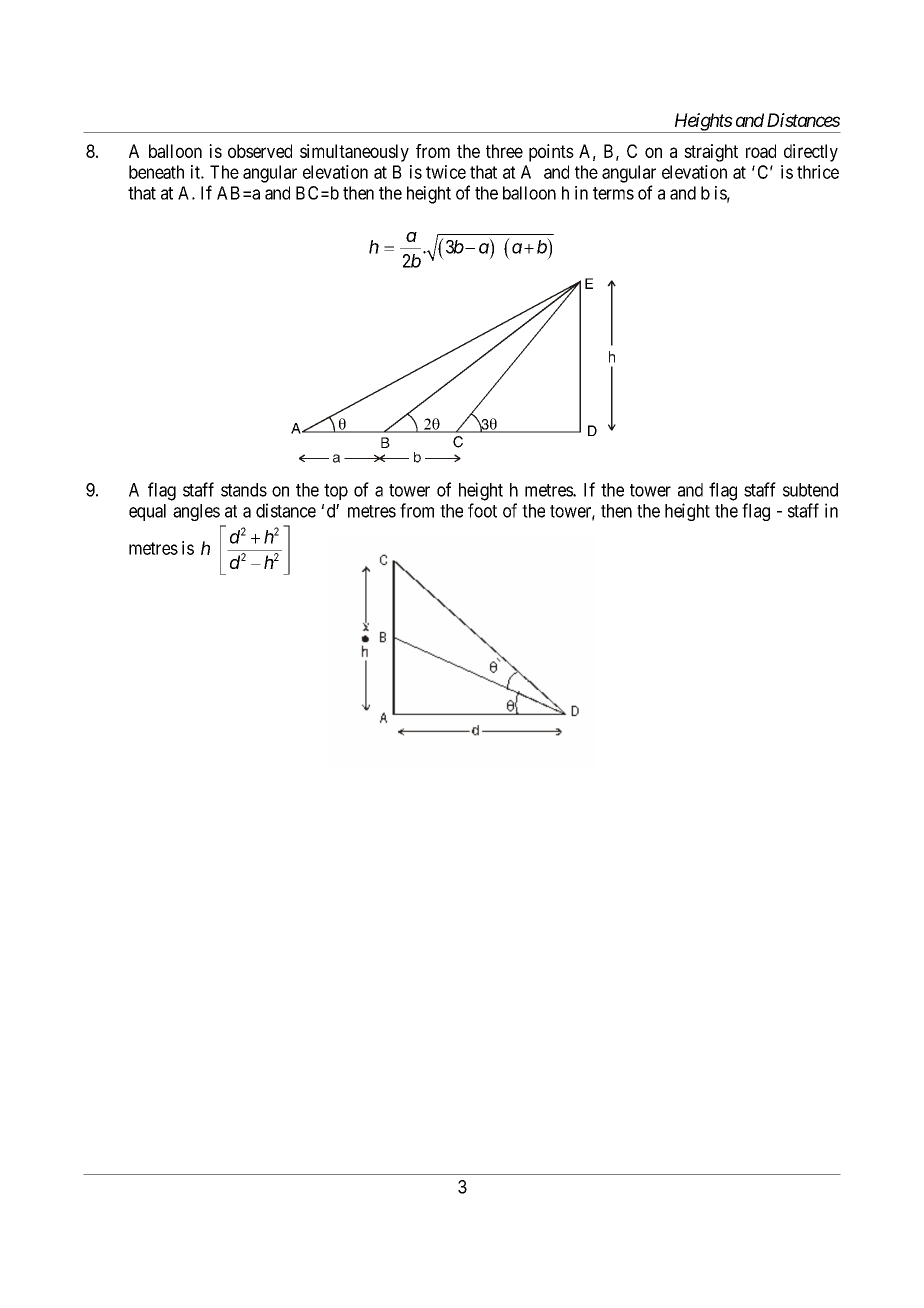  I want to click on beneath, so click(156, 172).
